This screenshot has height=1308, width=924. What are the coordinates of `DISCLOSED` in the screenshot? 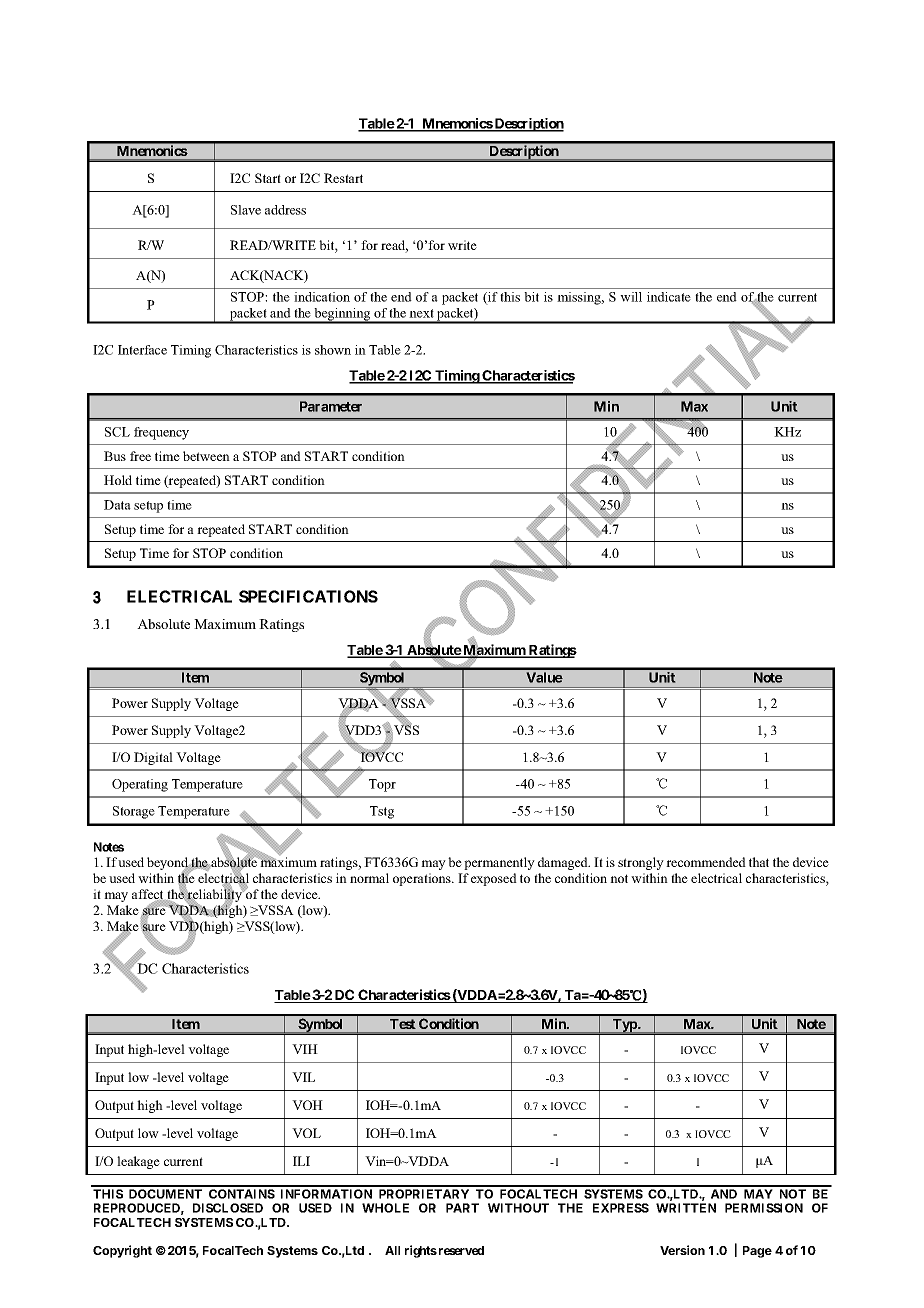 It's located at (228, 1208).
